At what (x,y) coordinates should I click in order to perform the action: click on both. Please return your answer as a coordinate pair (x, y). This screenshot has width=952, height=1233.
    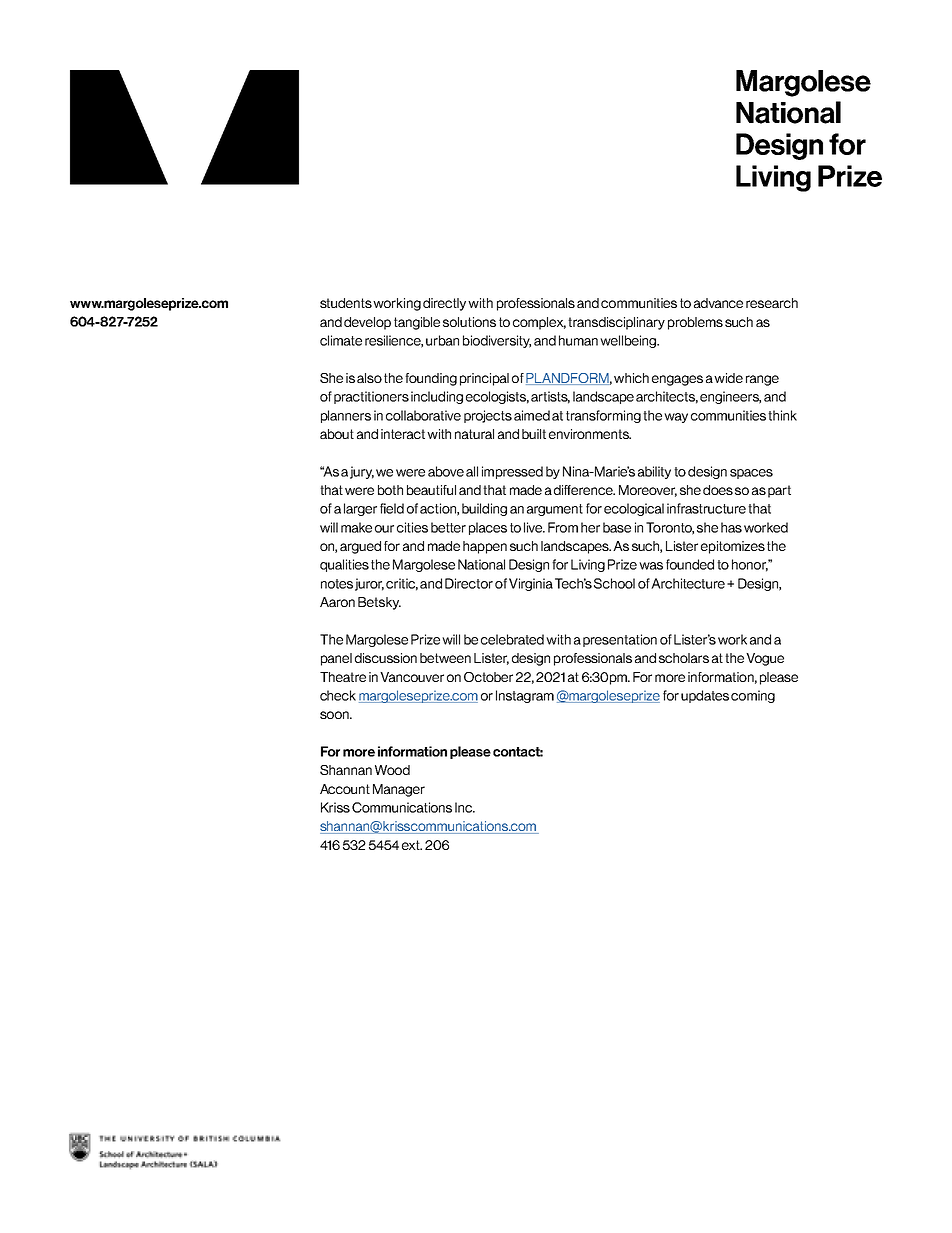
    Looking at the image, I should click on (390, 490).
